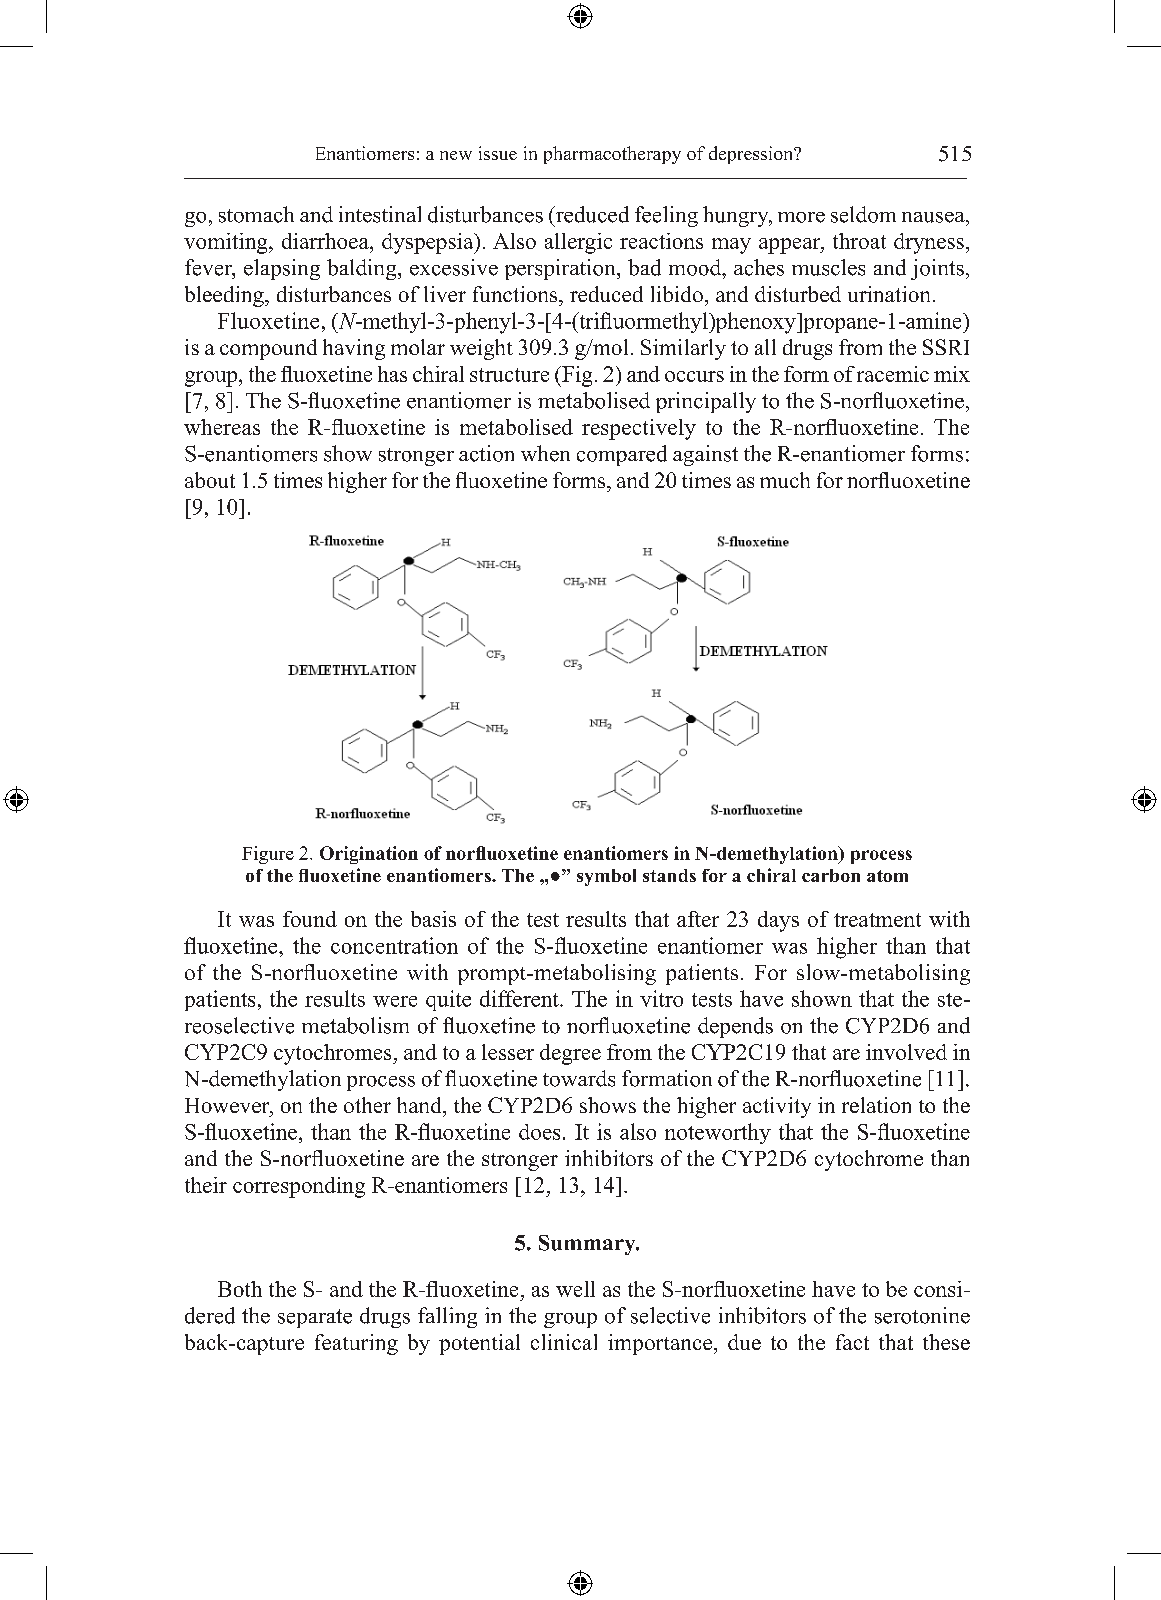 Image resolution: width=1161 pixels, height=1600 pixels. Describe the element at coordinates (578, 243) in the document. I see `allergic` at that location.
